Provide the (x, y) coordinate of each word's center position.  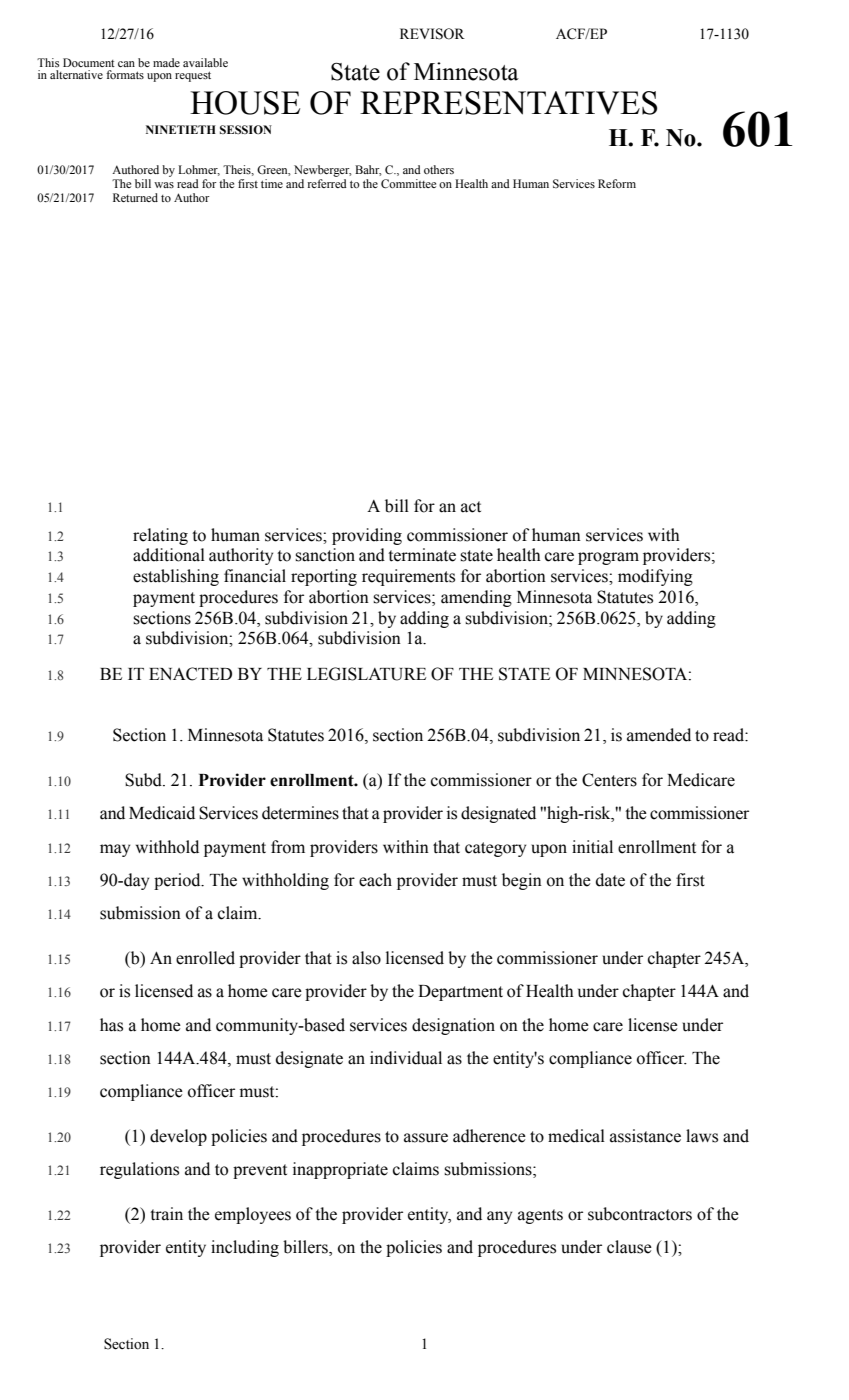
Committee (408, 183)
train (166, 1214)
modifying (655, 577)
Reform (617, 183)
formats (125, 74)
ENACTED (190, 674)
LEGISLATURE (366, 674)
